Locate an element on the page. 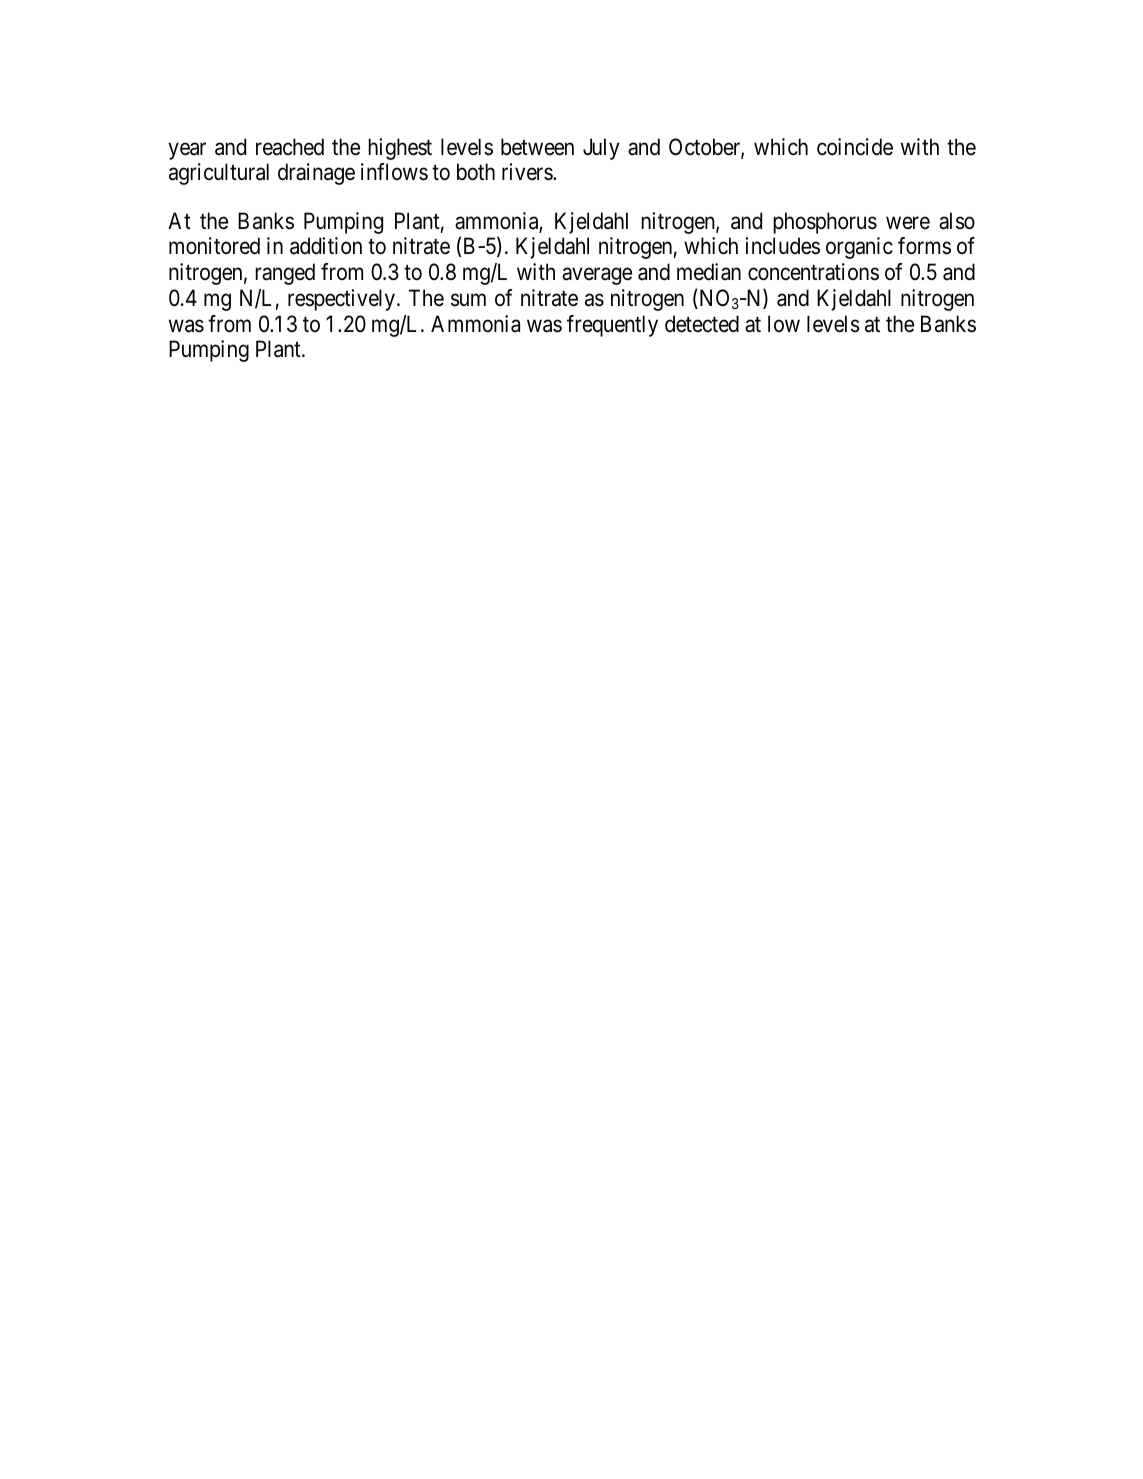 The height and width of the image is (1479, 1143). organic is located at coordinates (859, 248).
